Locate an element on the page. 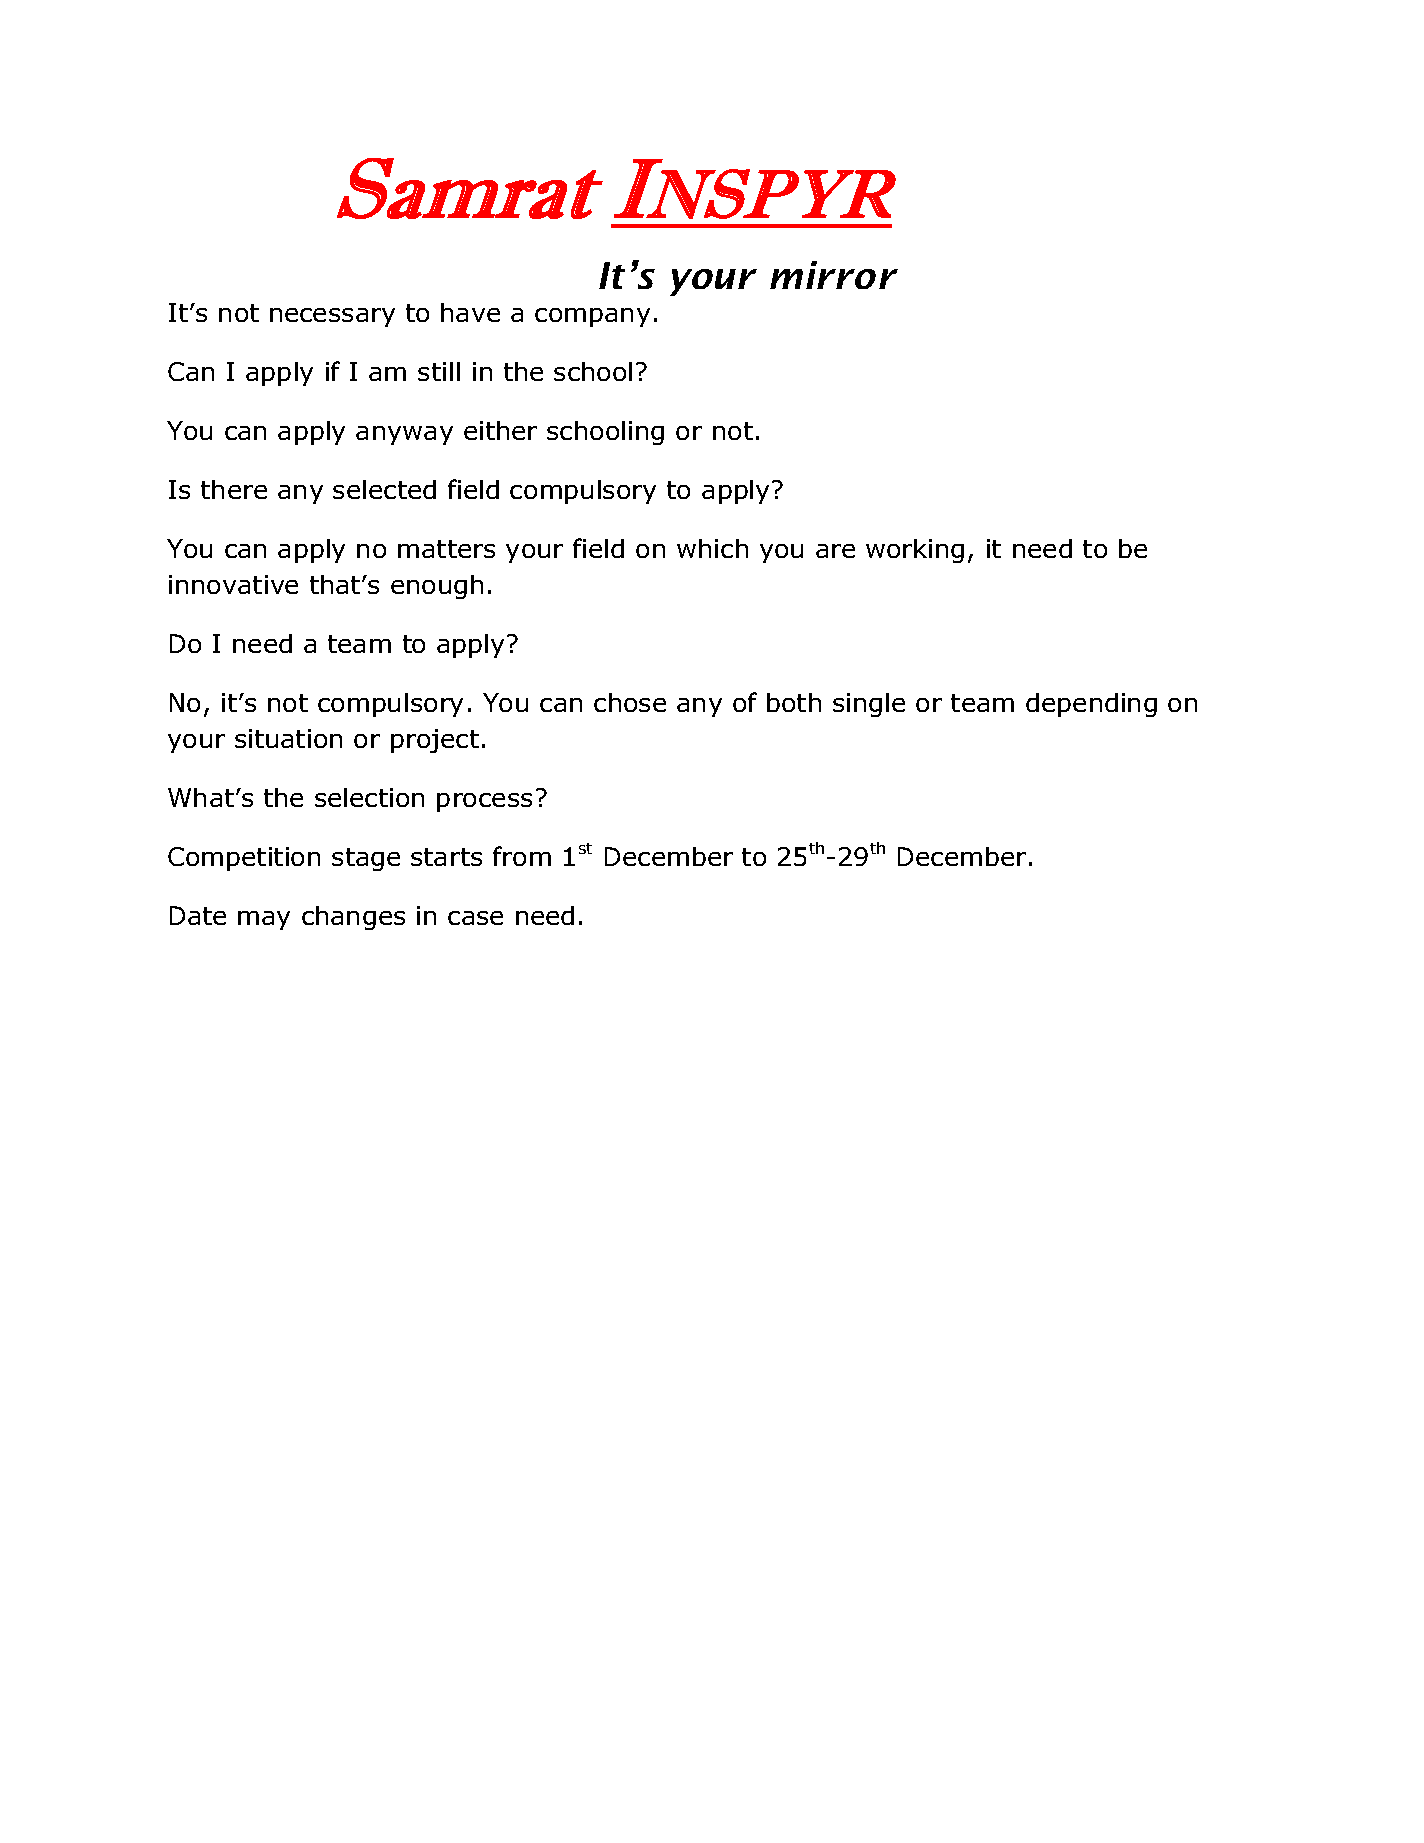 The width and height of the document is (1424, 1843). company is located at coordinates (592, 317).
